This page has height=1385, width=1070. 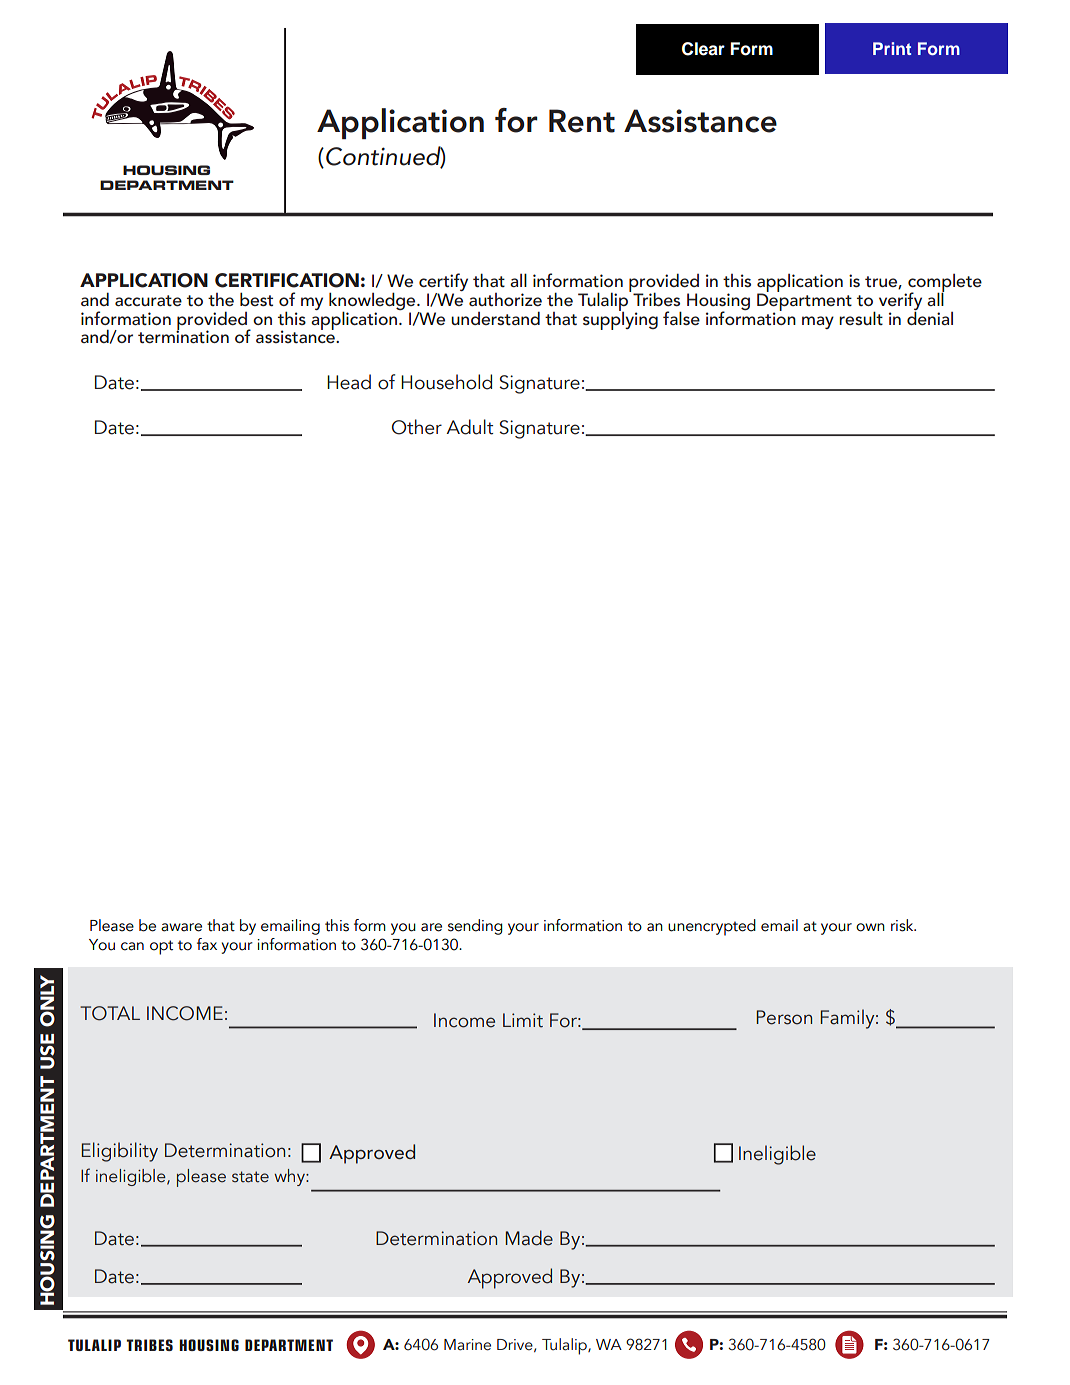 I want to click on state, so click(x=250, y=1177).
